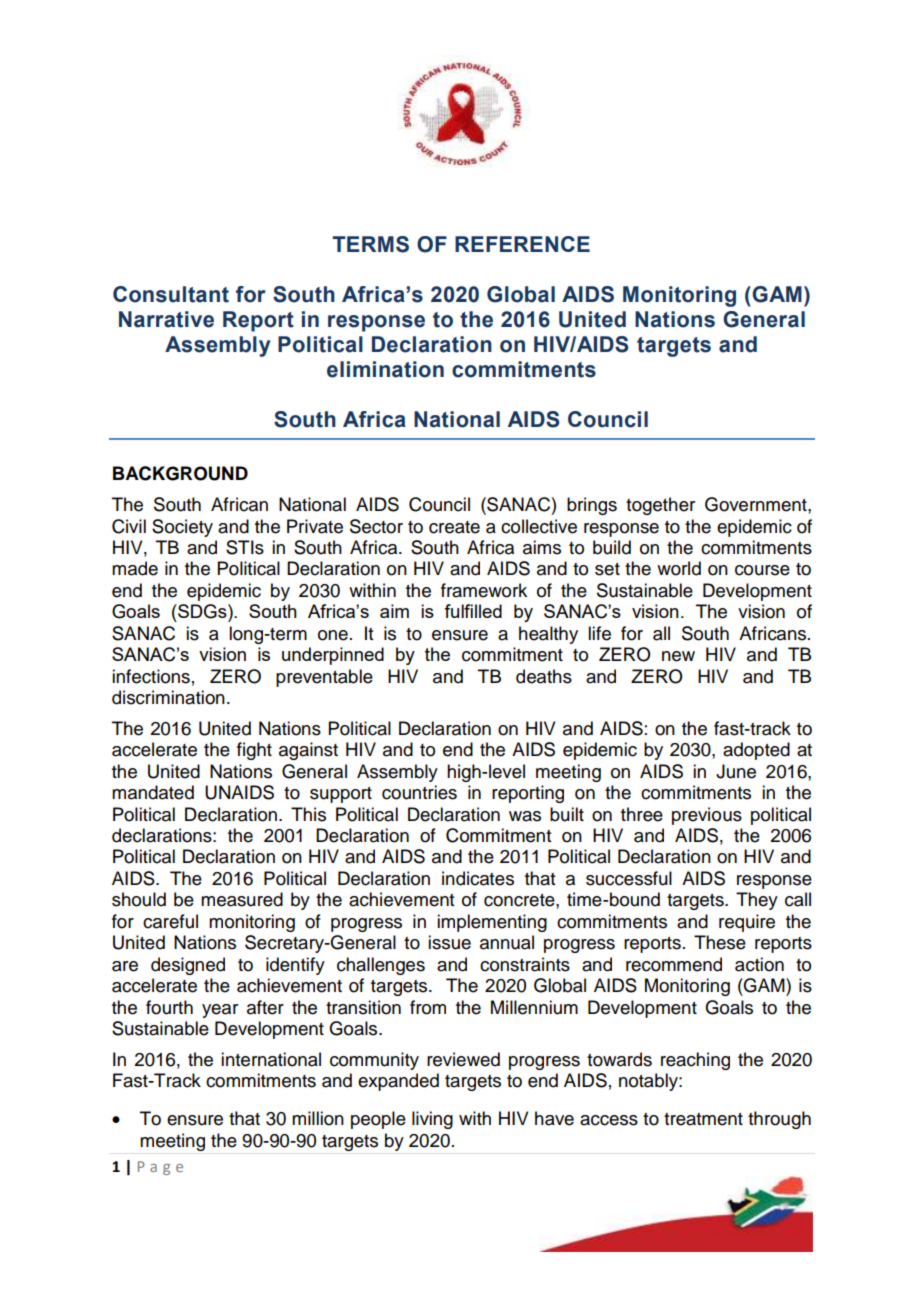 This document has height=1308, width=924. Describe the element at coordinates (757, 504) in the document. I see `Government` at that location.
